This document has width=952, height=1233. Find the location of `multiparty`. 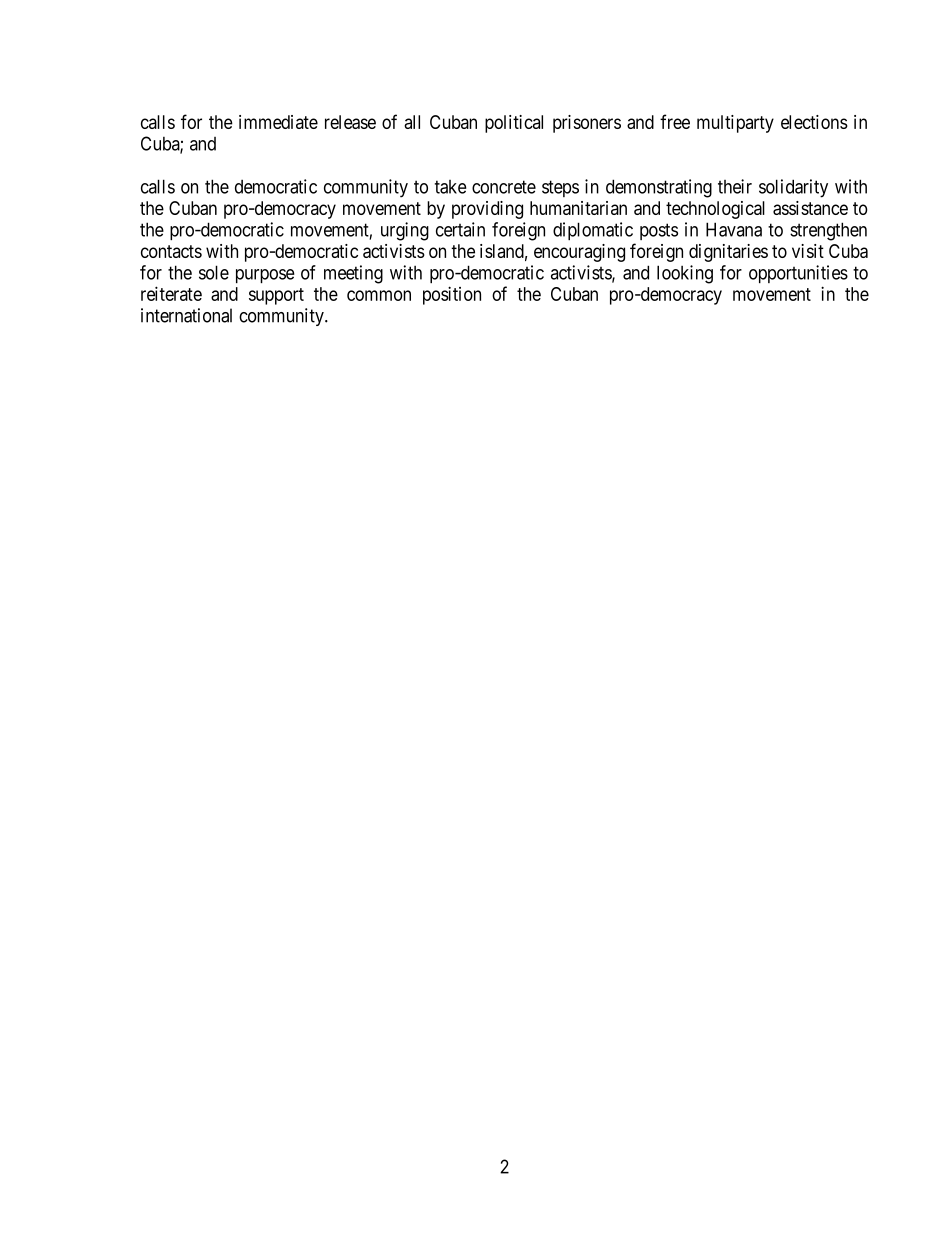

multiparty is located at coordinates (735, 124).
